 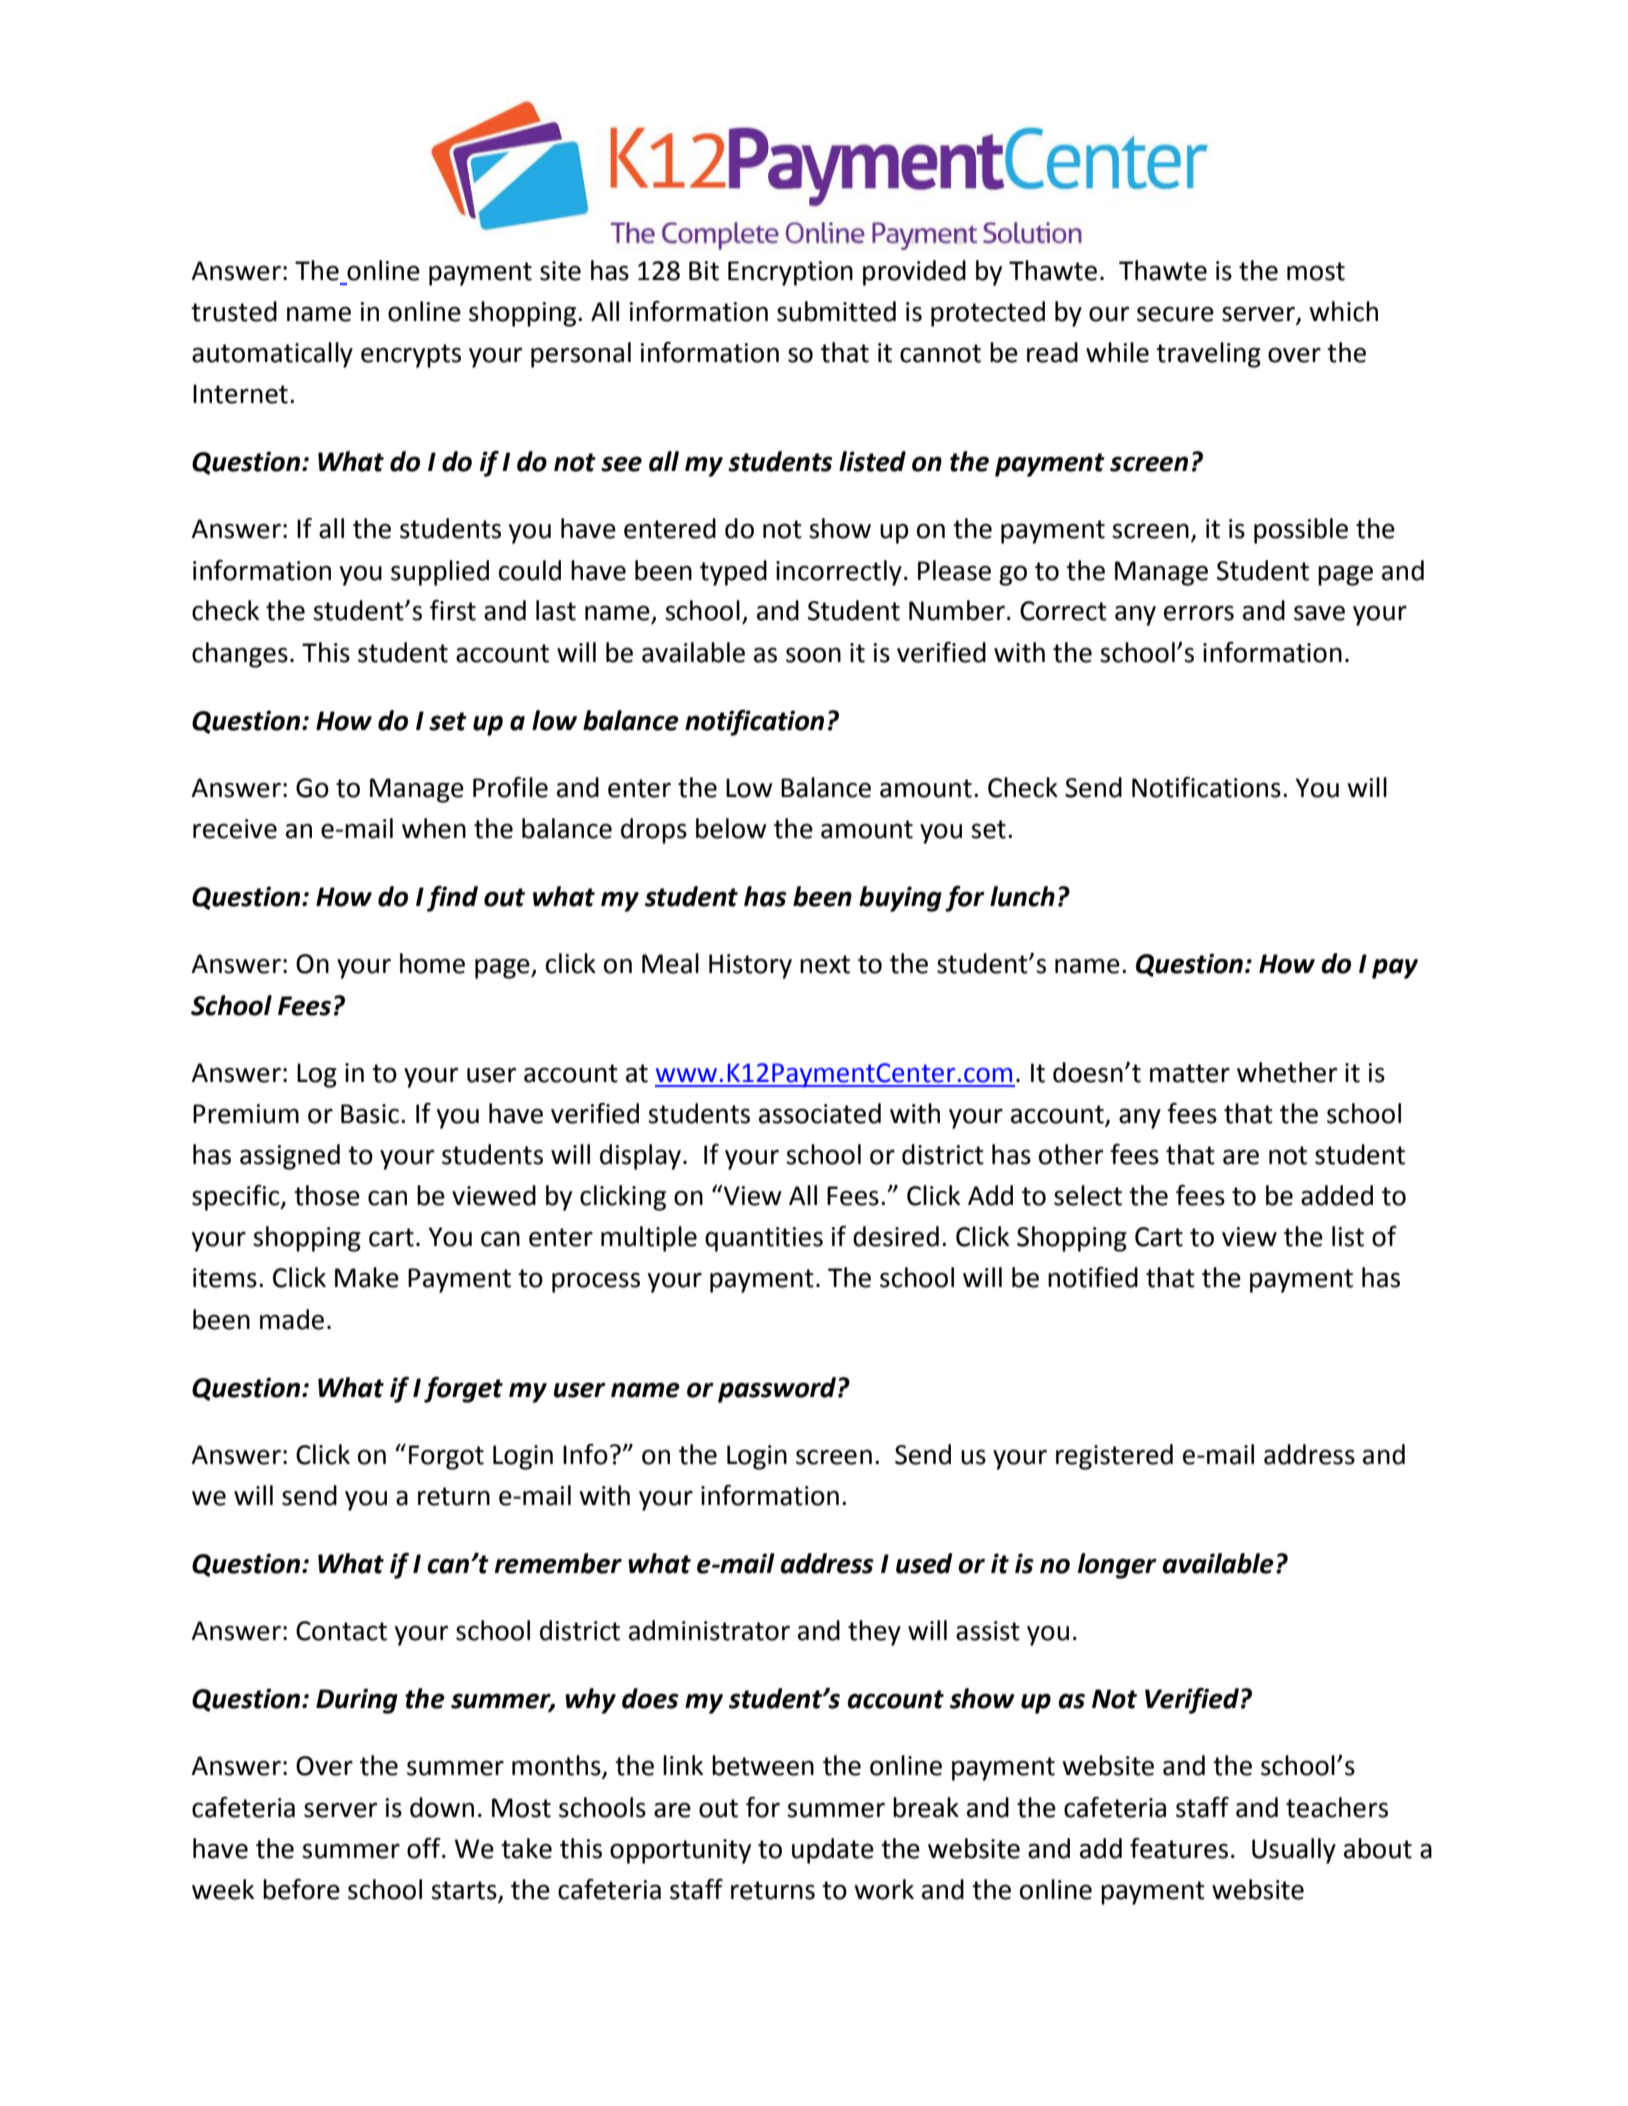 I want to click on Forgot, so click(x=446, y=1457).
